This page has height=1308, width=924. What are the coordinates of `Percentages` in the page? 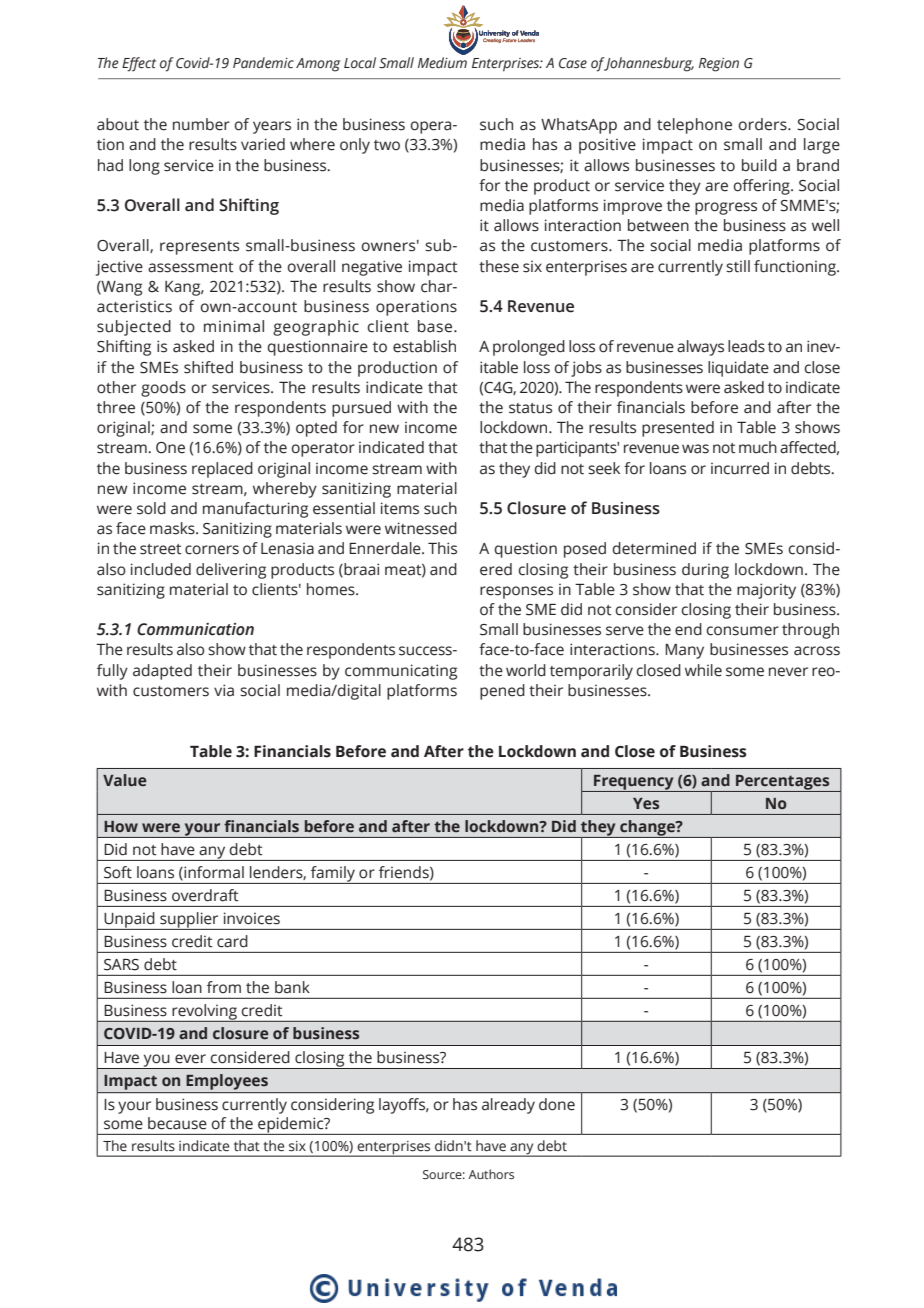 It's located at (783, 783).
